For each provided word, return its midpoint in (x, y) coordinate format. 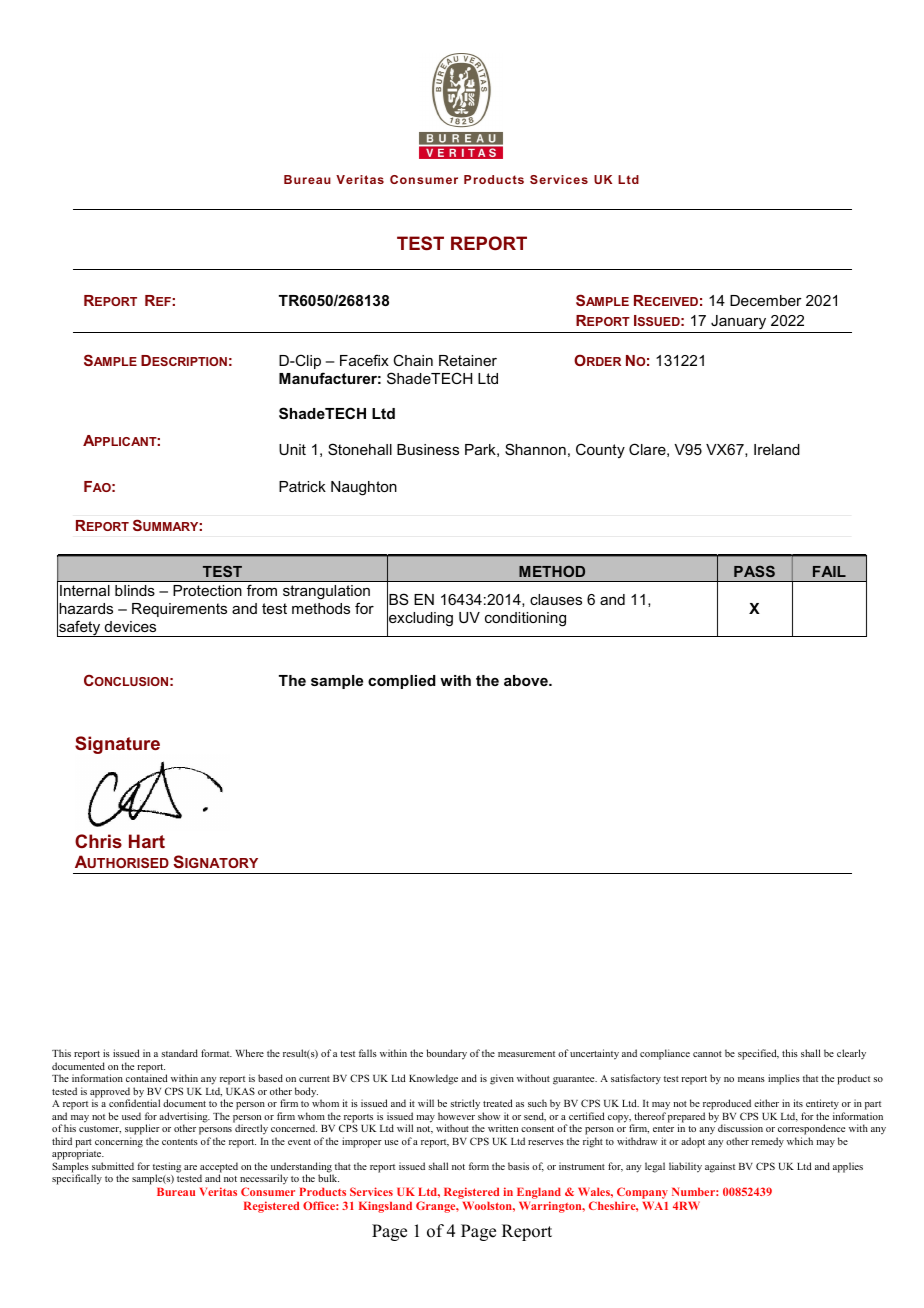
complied (402, 682)
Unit (292, 449)
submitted (113, 1166)
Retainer (468, 360)
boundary (447, 1054)
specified (758, 1054)
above (527, 680)
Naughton (364, 488)
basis (518, 1166)
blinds (135, 590)
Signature (117, 745)
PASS (754, 571)
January (738, 322)
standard (179, 1053)
